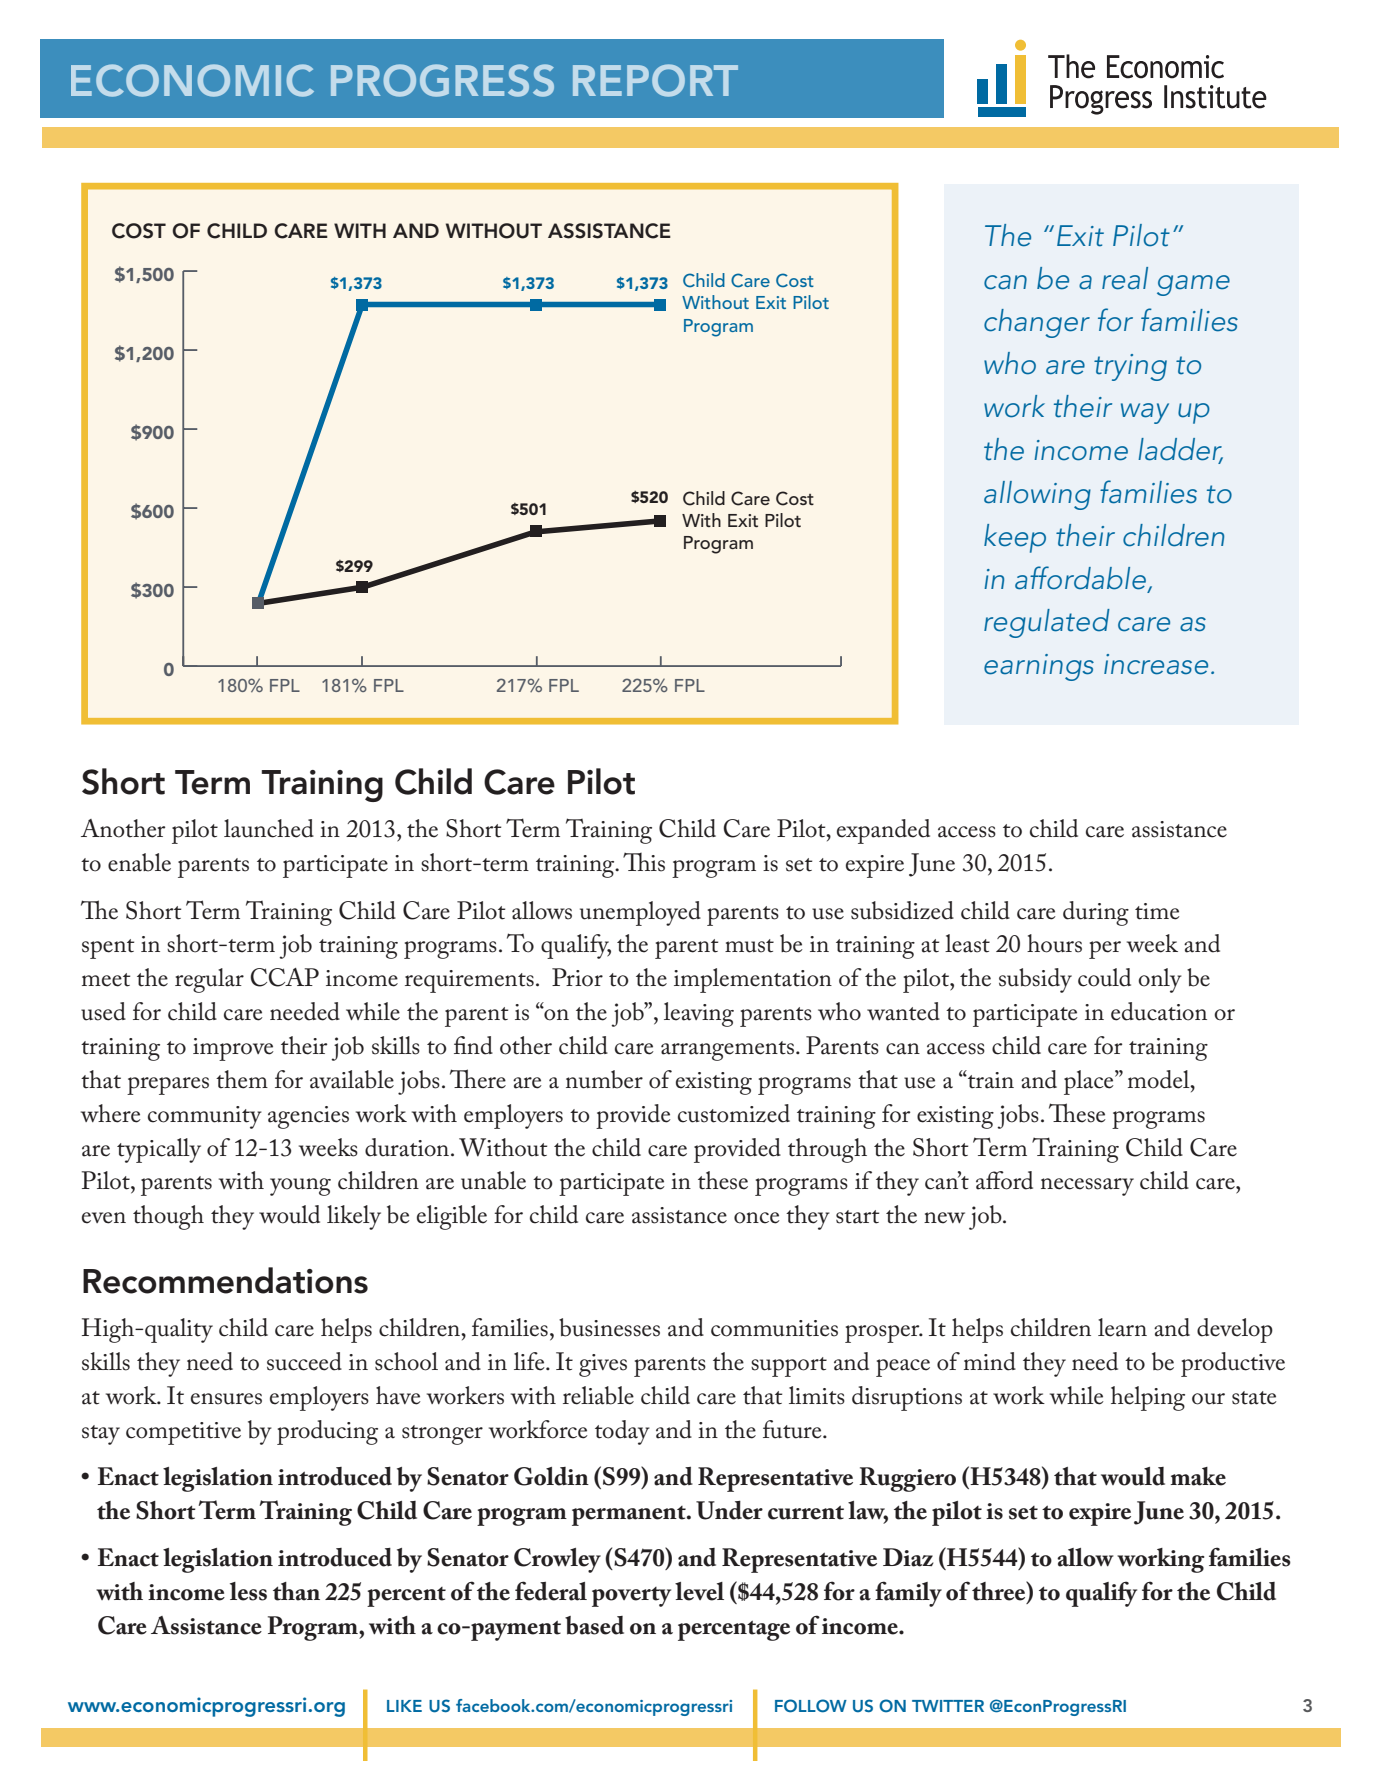  Describe the element at coordinates (594, 1625) in the screenshot. I see `based` at that location.
